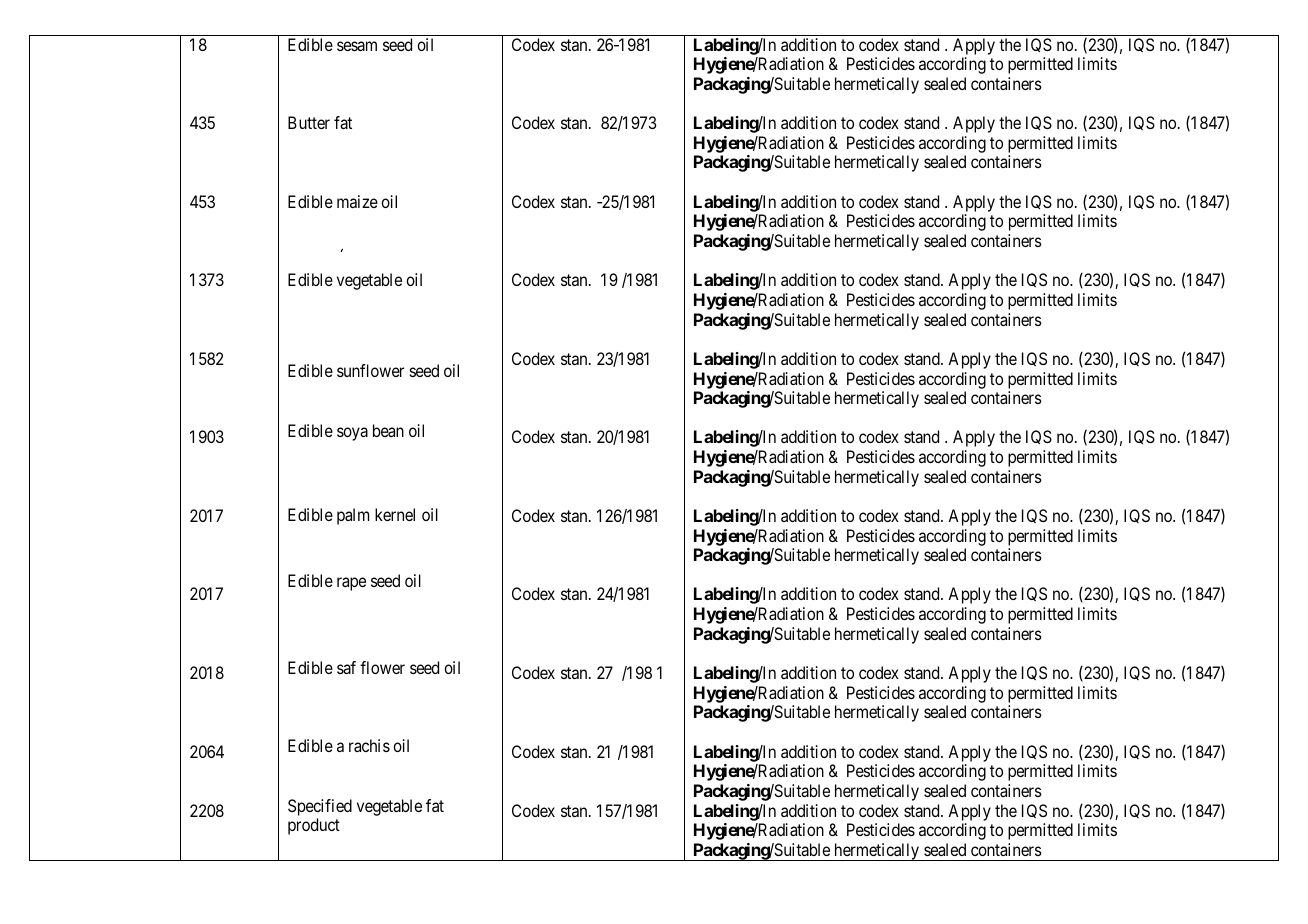 This screenshot has height=924, width=1308. Describe the element at coordinates (320, 807) in the screenshot. I see `Specified` at that location.
